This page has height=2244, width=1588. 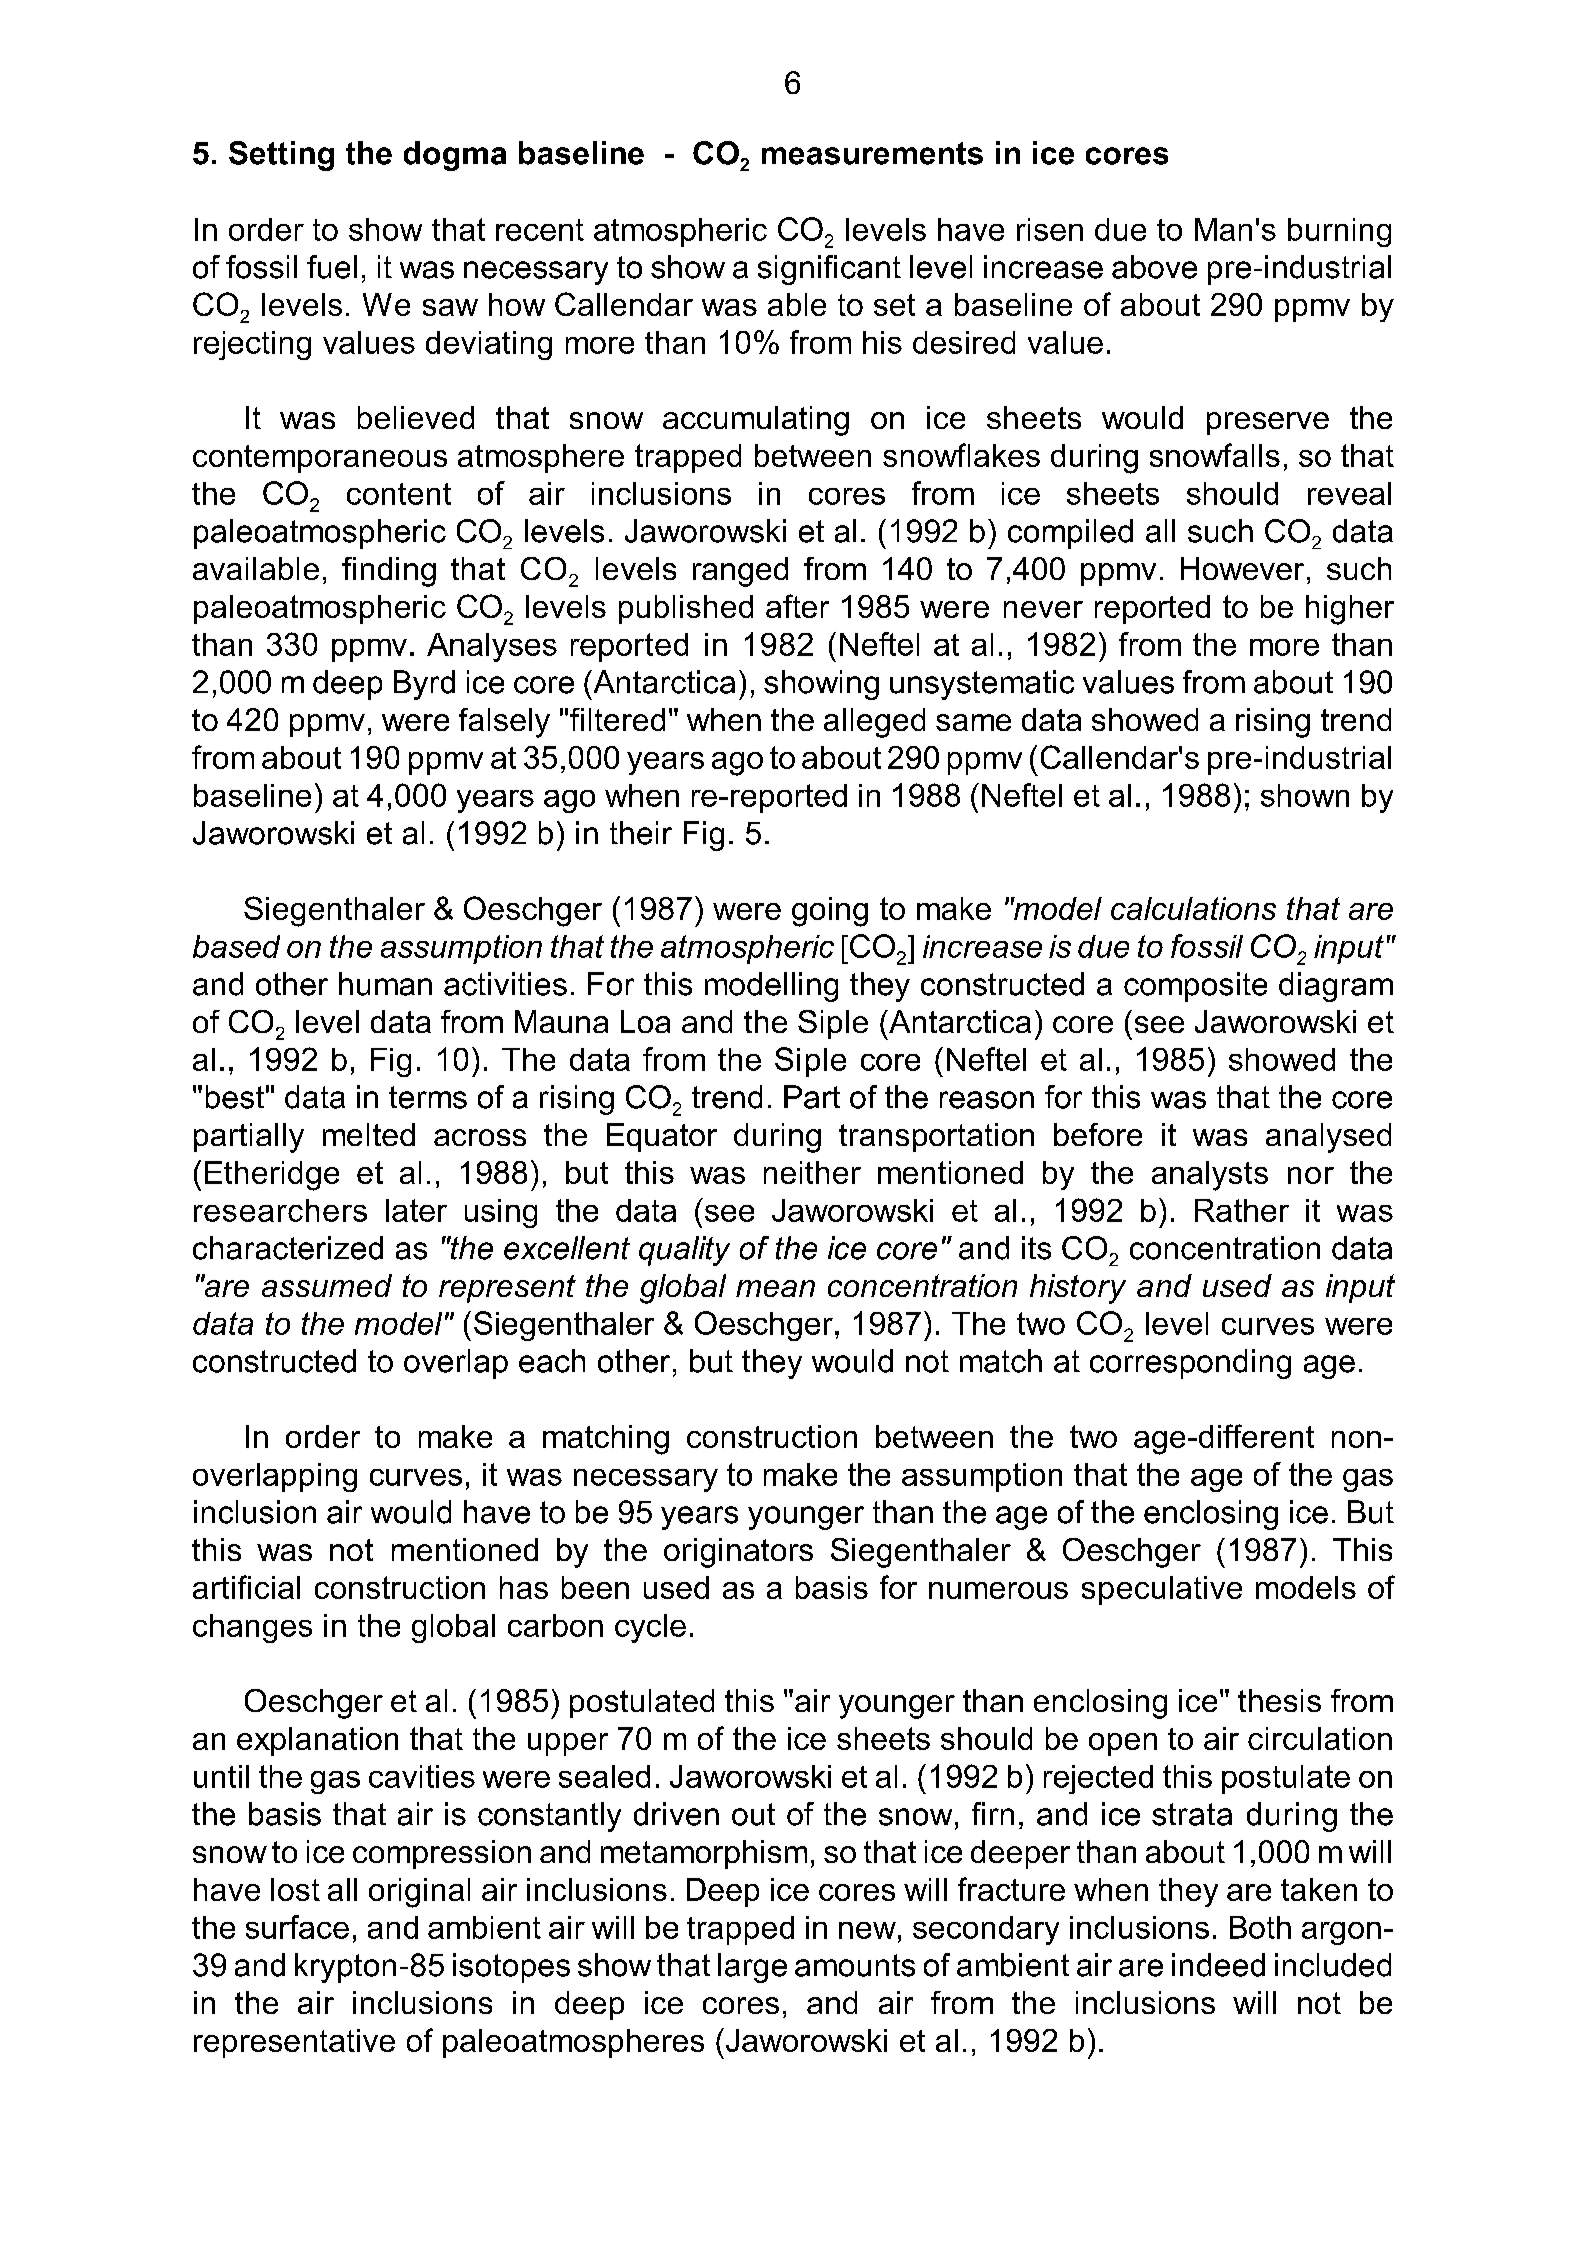 I want to click on terms, so click(x=428, y=1097).
